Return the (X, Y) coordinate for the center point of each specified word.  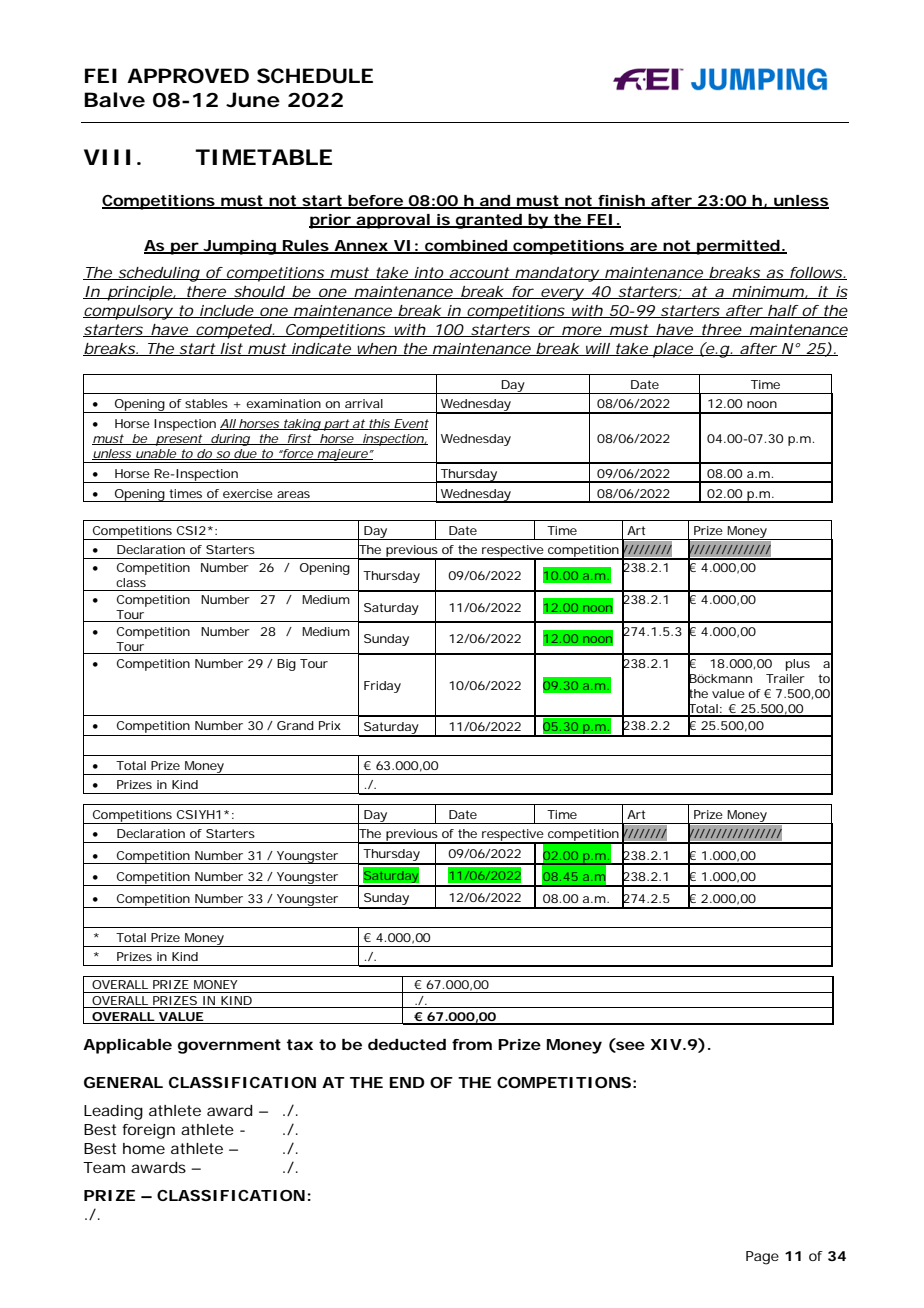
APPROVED (188, 76)
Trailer (785, 678)
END (407, 1082)
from (472, 1044)
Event (410, 424)
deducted (407, 1044)
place (673, 350)
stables (206, 403)
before (376, 202)
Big (286, 665)
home (144, 1148)
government (229, 1046)
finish (621, 202)
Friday (382, 687)
